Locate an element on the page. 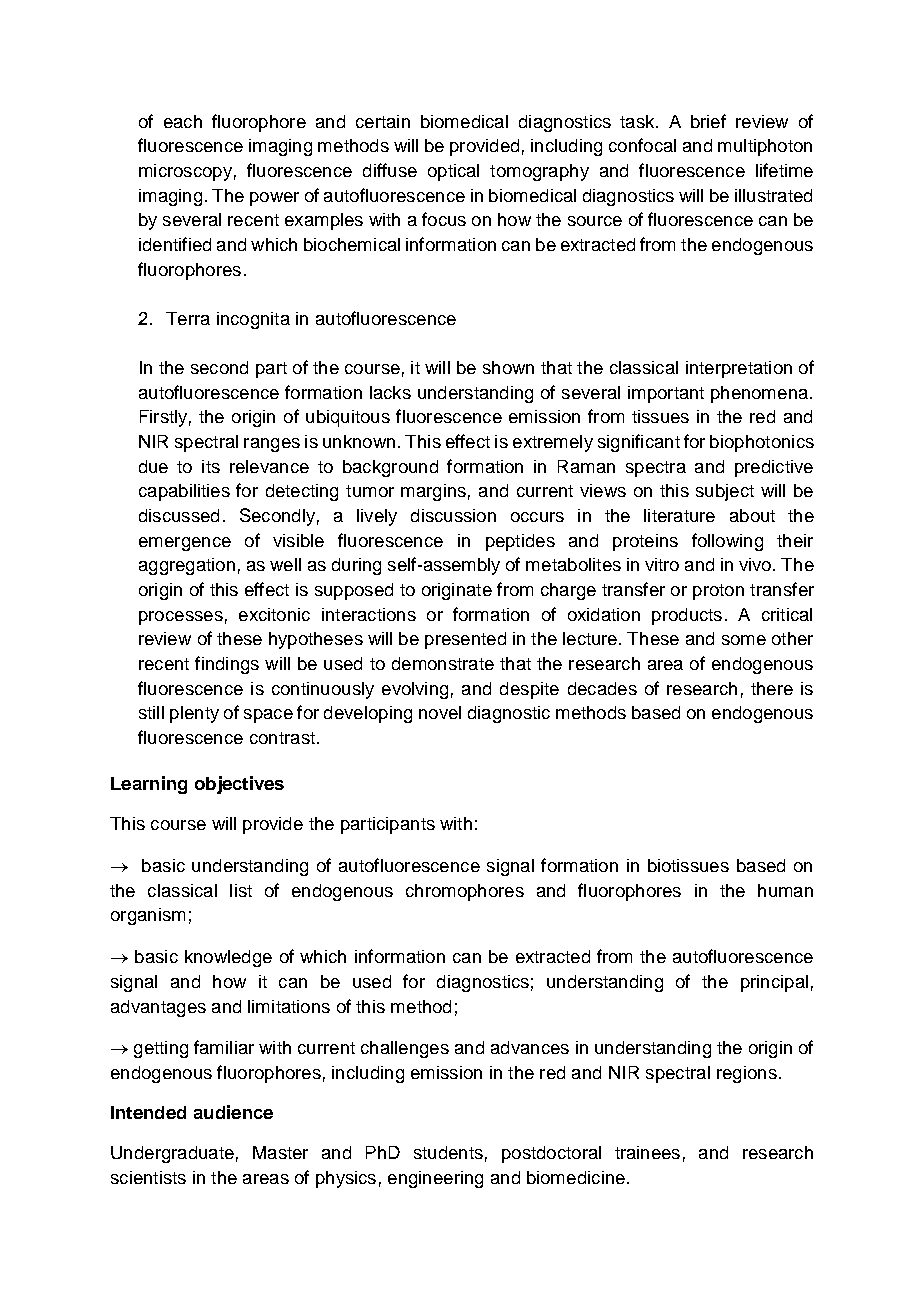 This document has width=924, height=1308. audience is located at coordinates (233, 1112).
